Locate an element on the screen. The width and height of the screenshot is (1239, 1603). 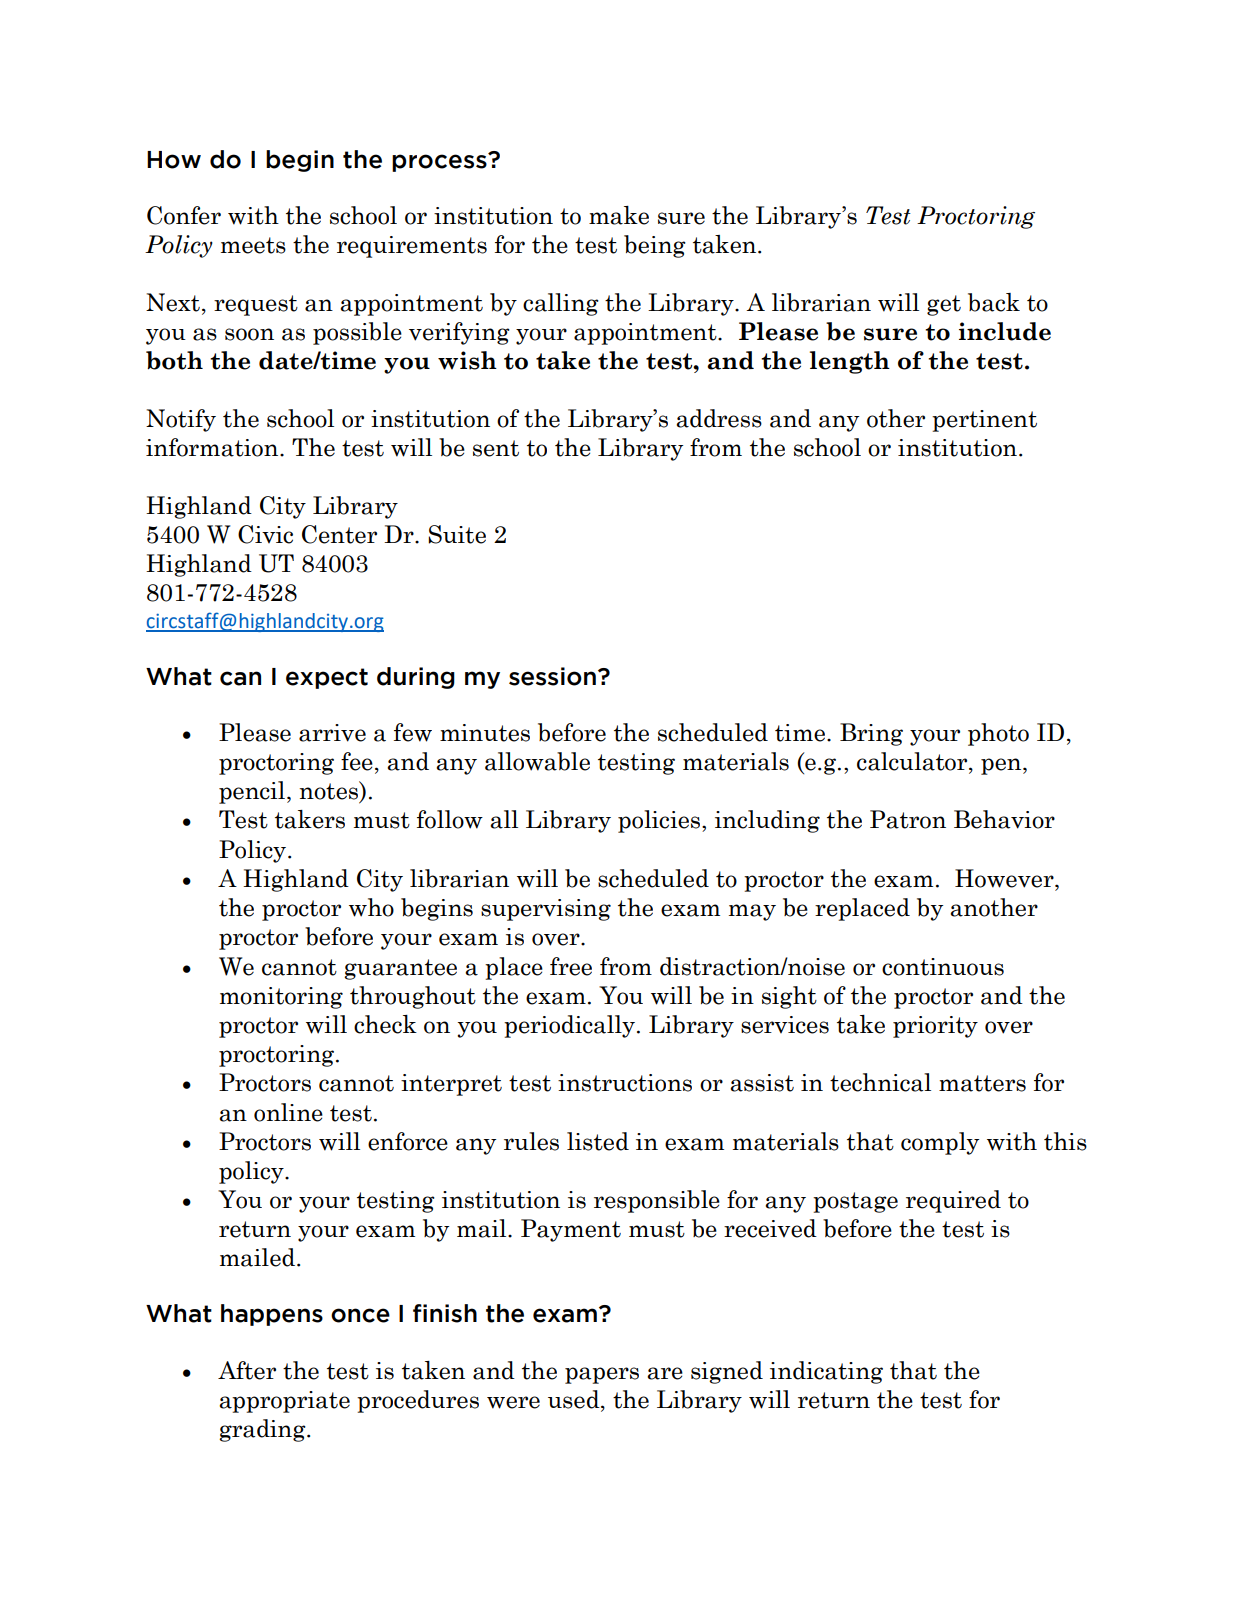
pencil is located at coordinates (253, 792).
